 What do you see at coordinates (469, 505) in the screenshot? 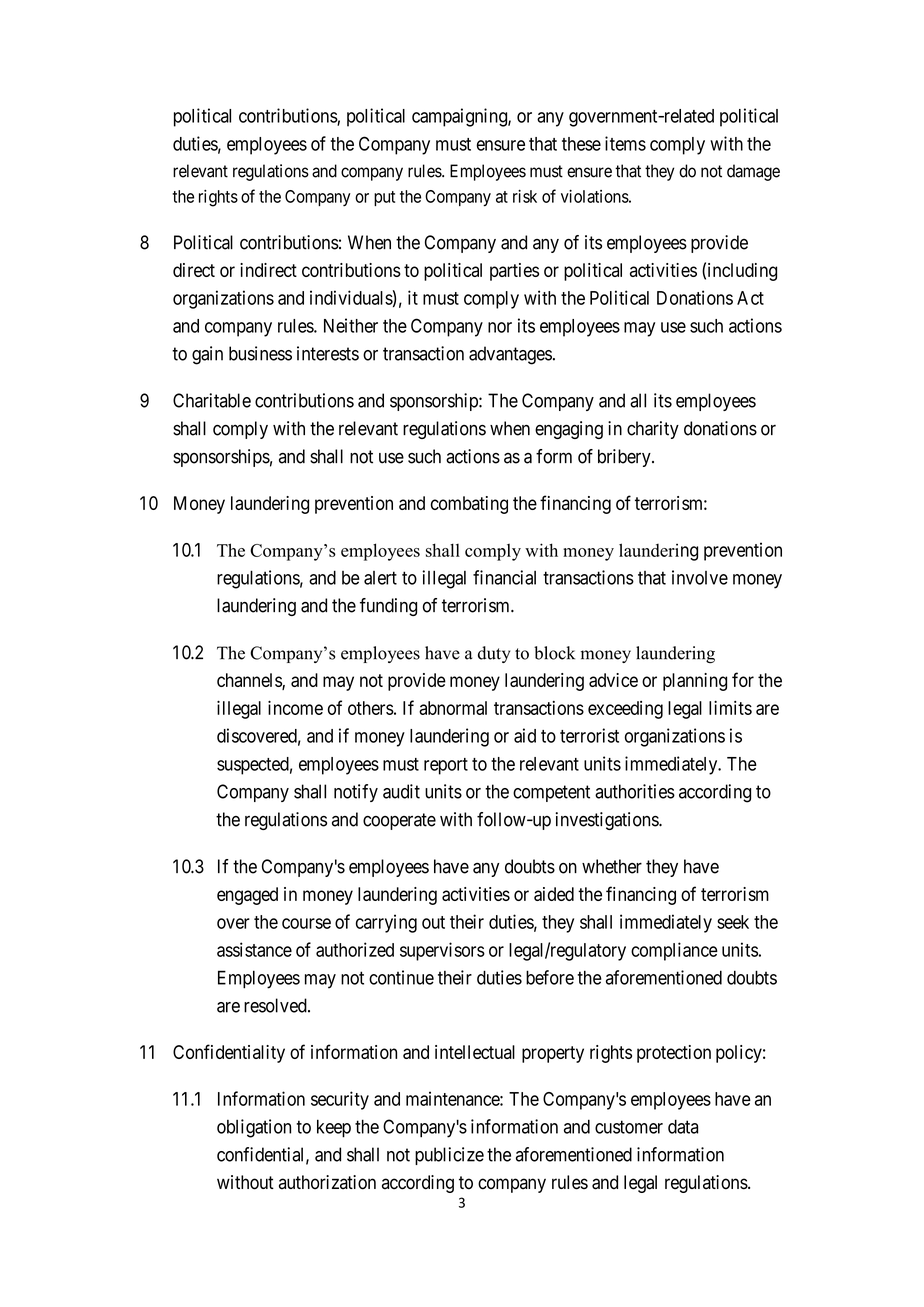
I see `combating` at bounding box center [469, 505].
